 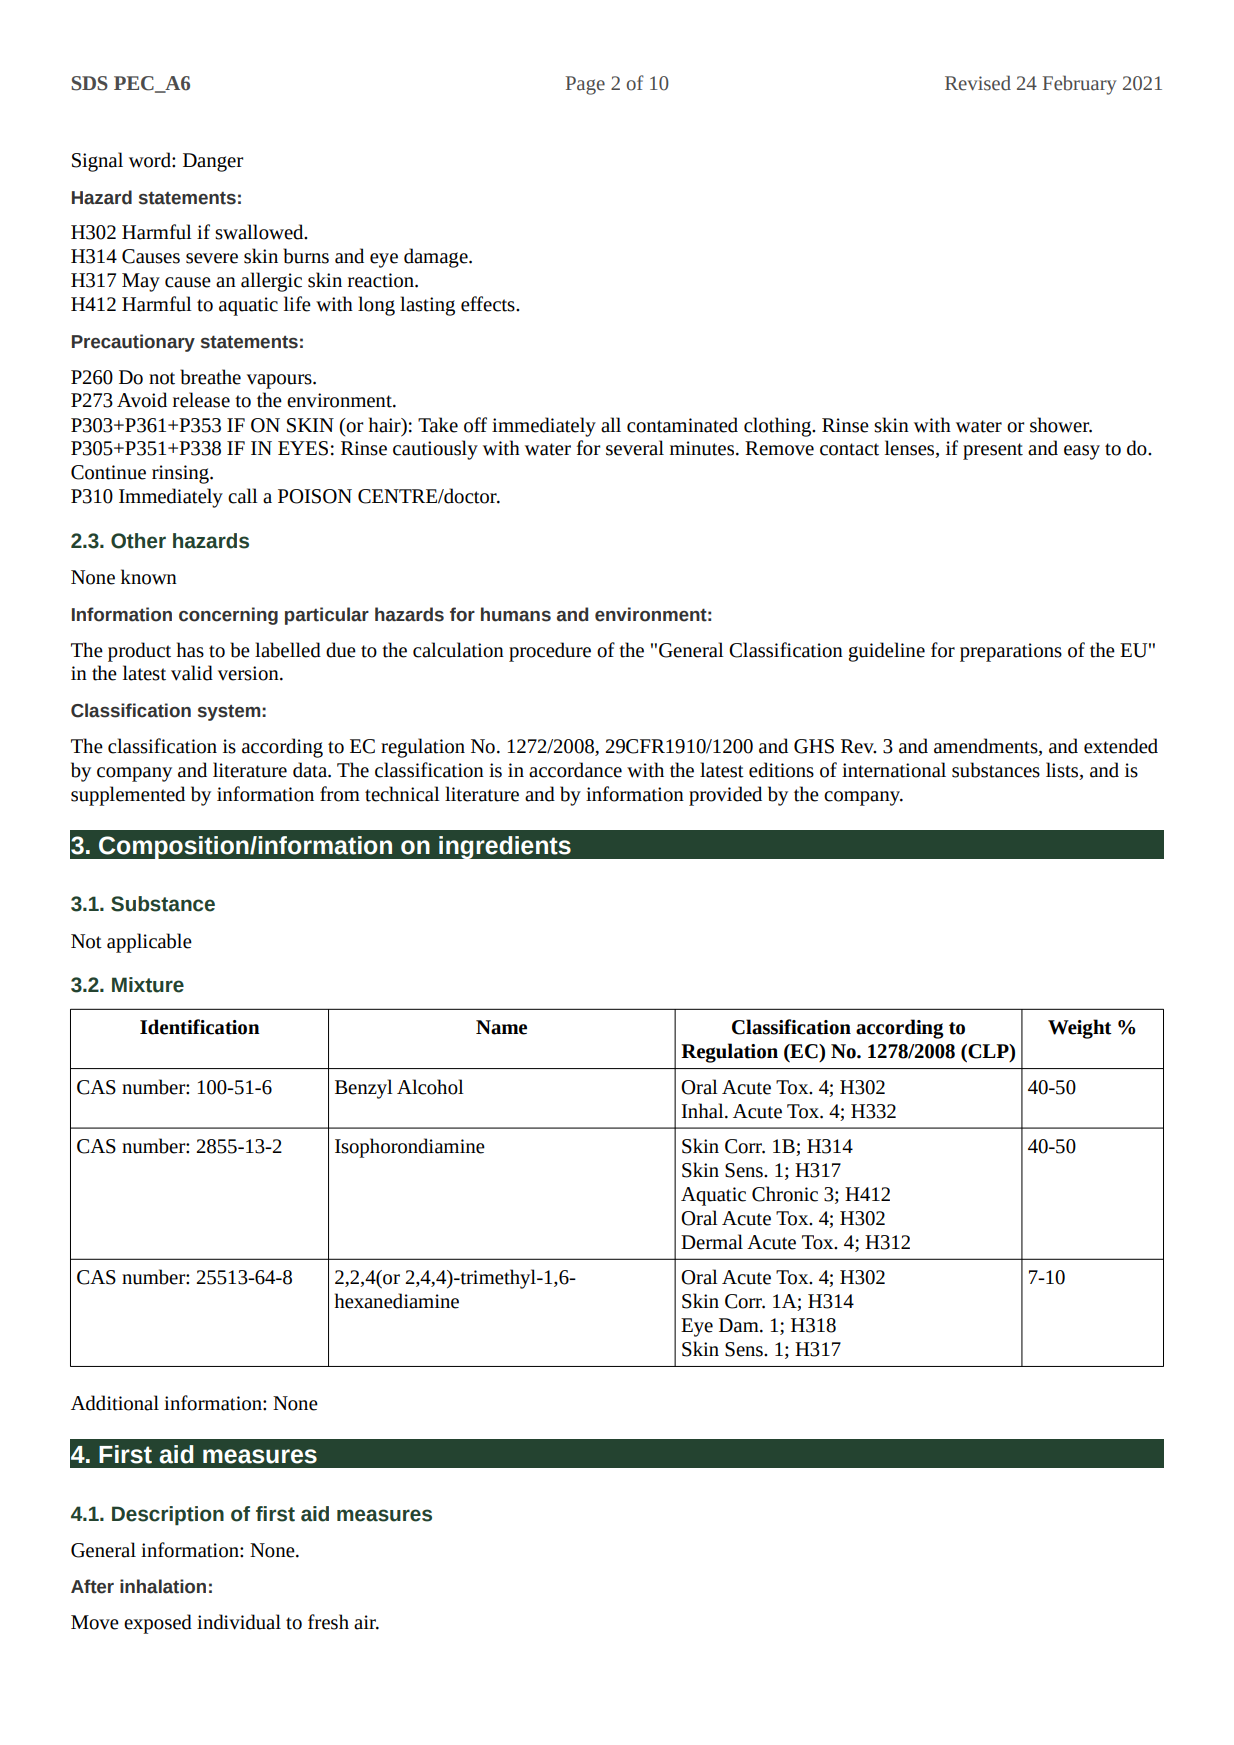 What do you see at coordinates (201, 400) in the document?
I see `release` at bounding box center [201, 400].
